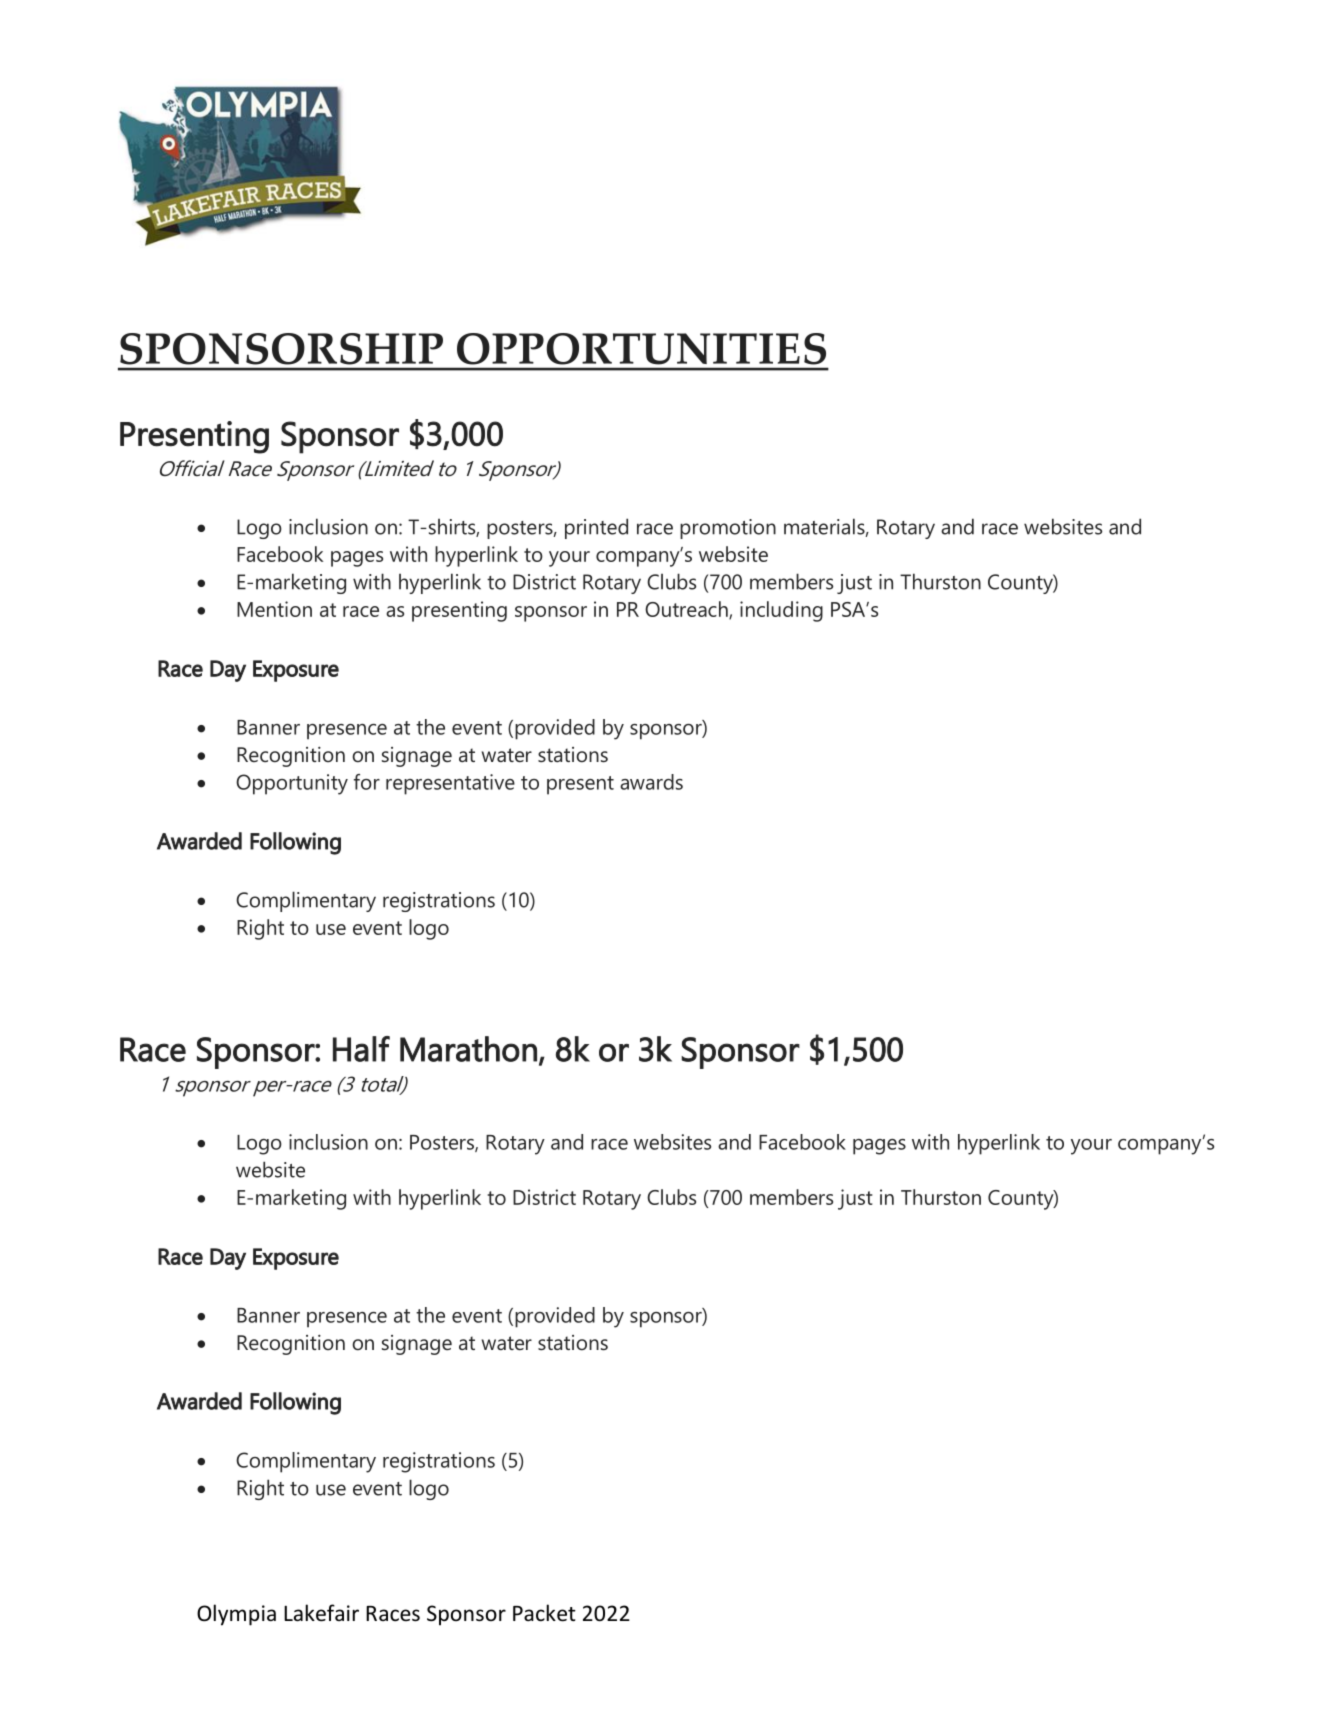  I want to click on Packet, so click(544, 1613).
